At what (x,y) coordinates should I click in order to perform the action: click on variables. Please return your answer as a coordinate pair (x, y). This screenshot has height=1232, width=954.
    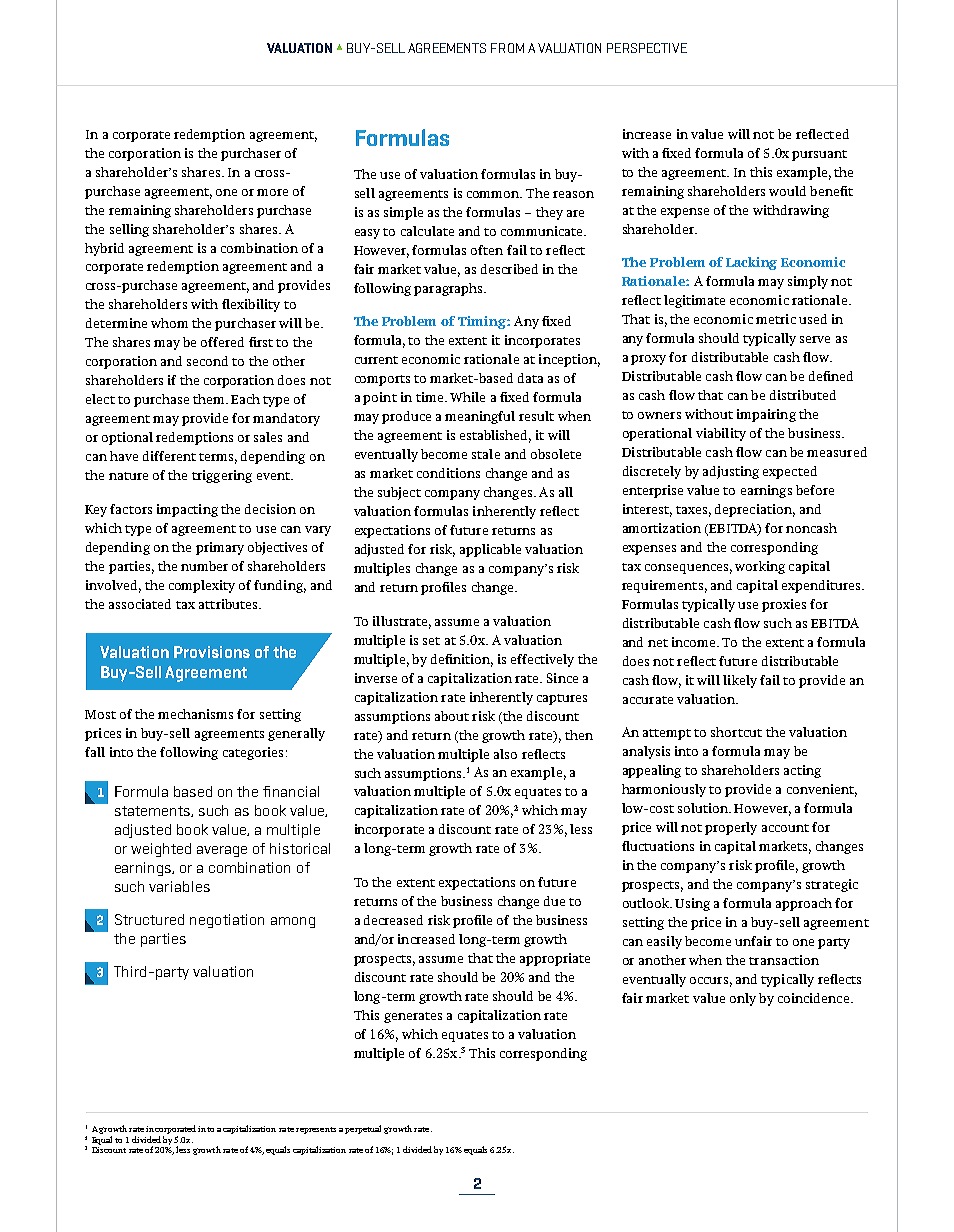
    Looking at the image, I should click on (179, 886).
